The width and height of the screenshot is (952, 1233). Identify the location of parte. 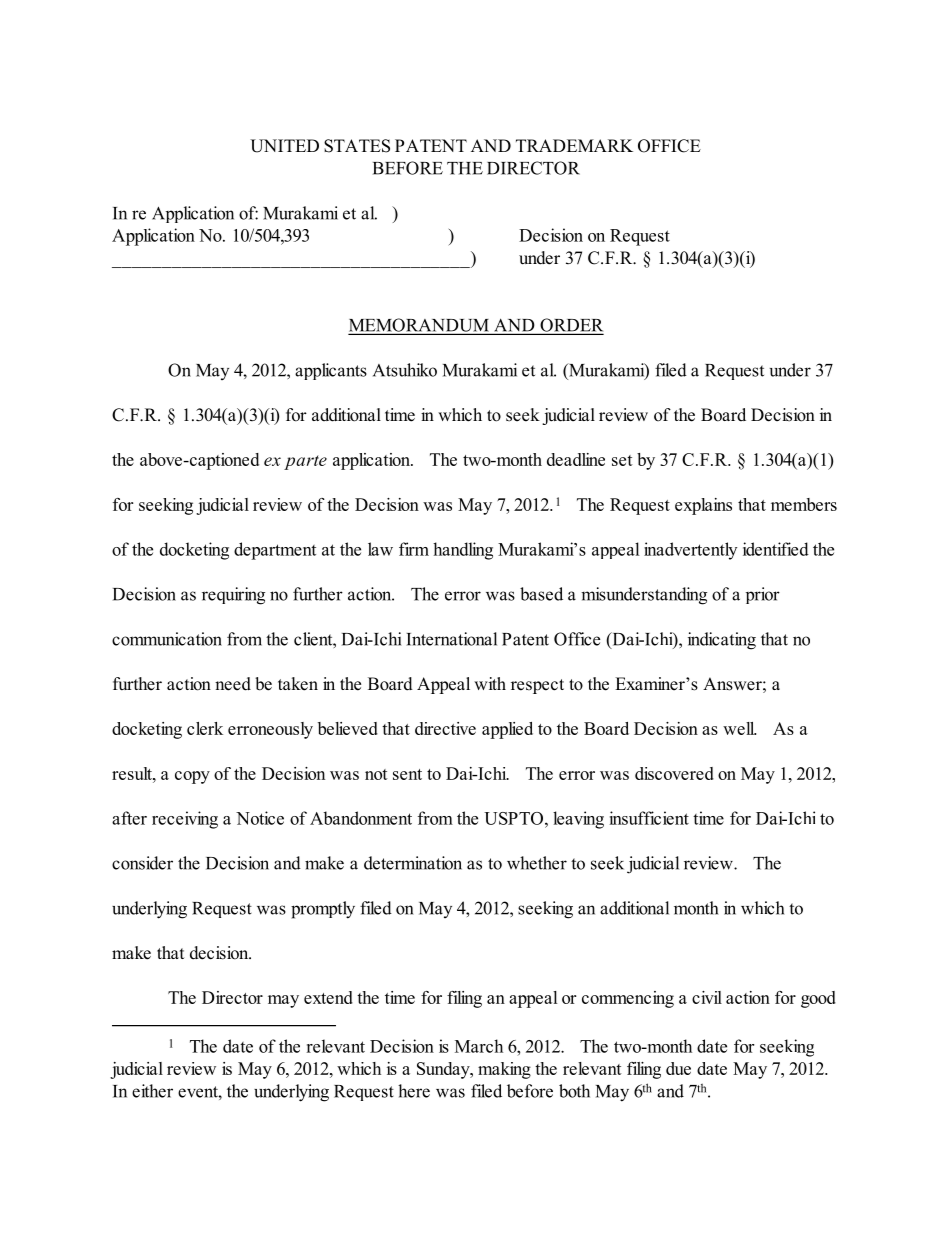
(305, 462).
